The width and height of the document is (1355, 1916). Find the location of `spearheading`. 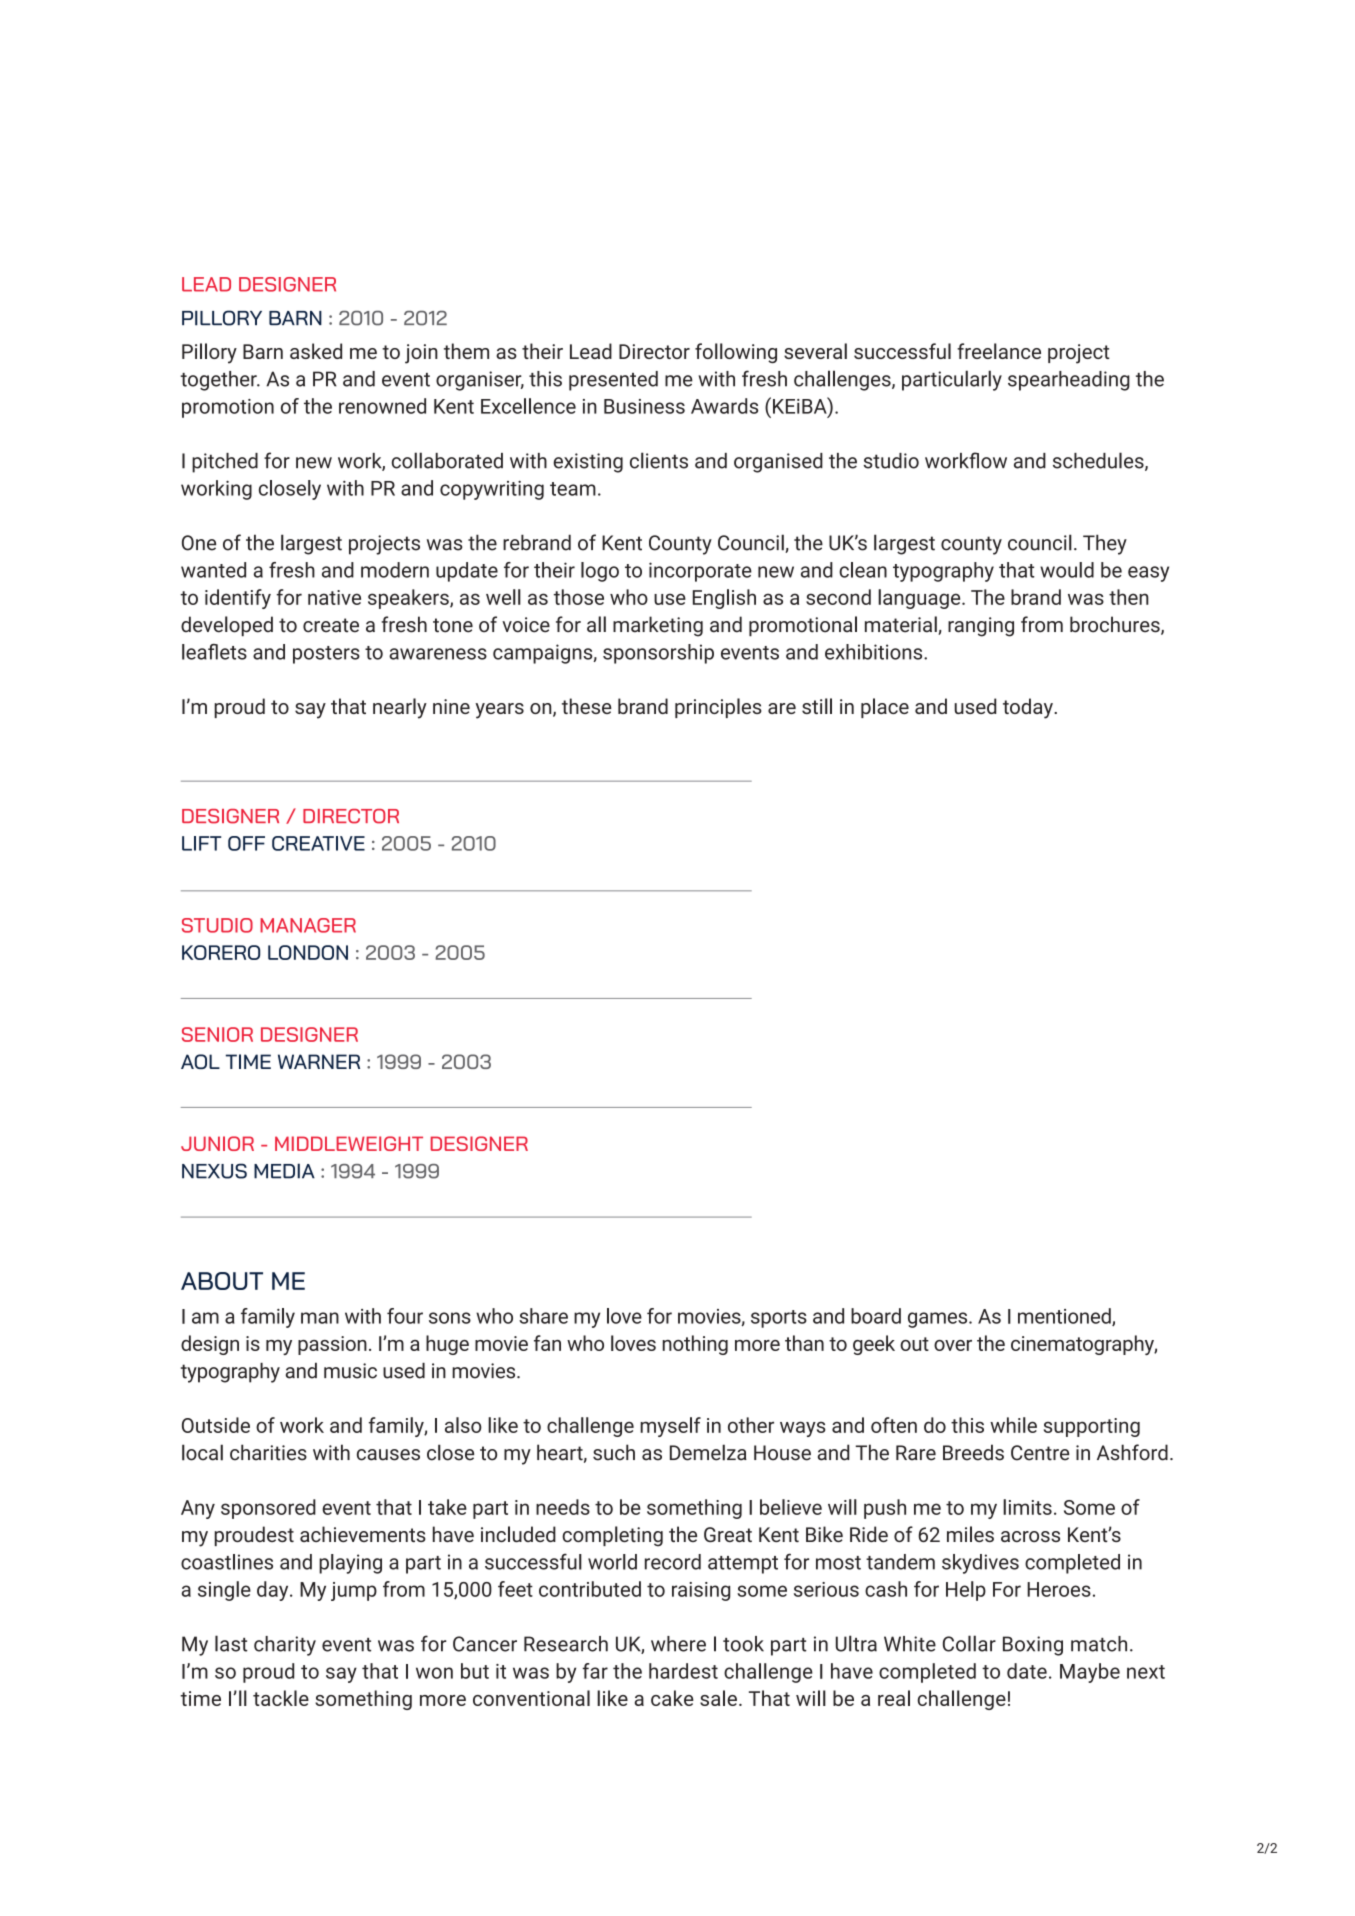

spearheading is located at coordinates (1069, 381).
